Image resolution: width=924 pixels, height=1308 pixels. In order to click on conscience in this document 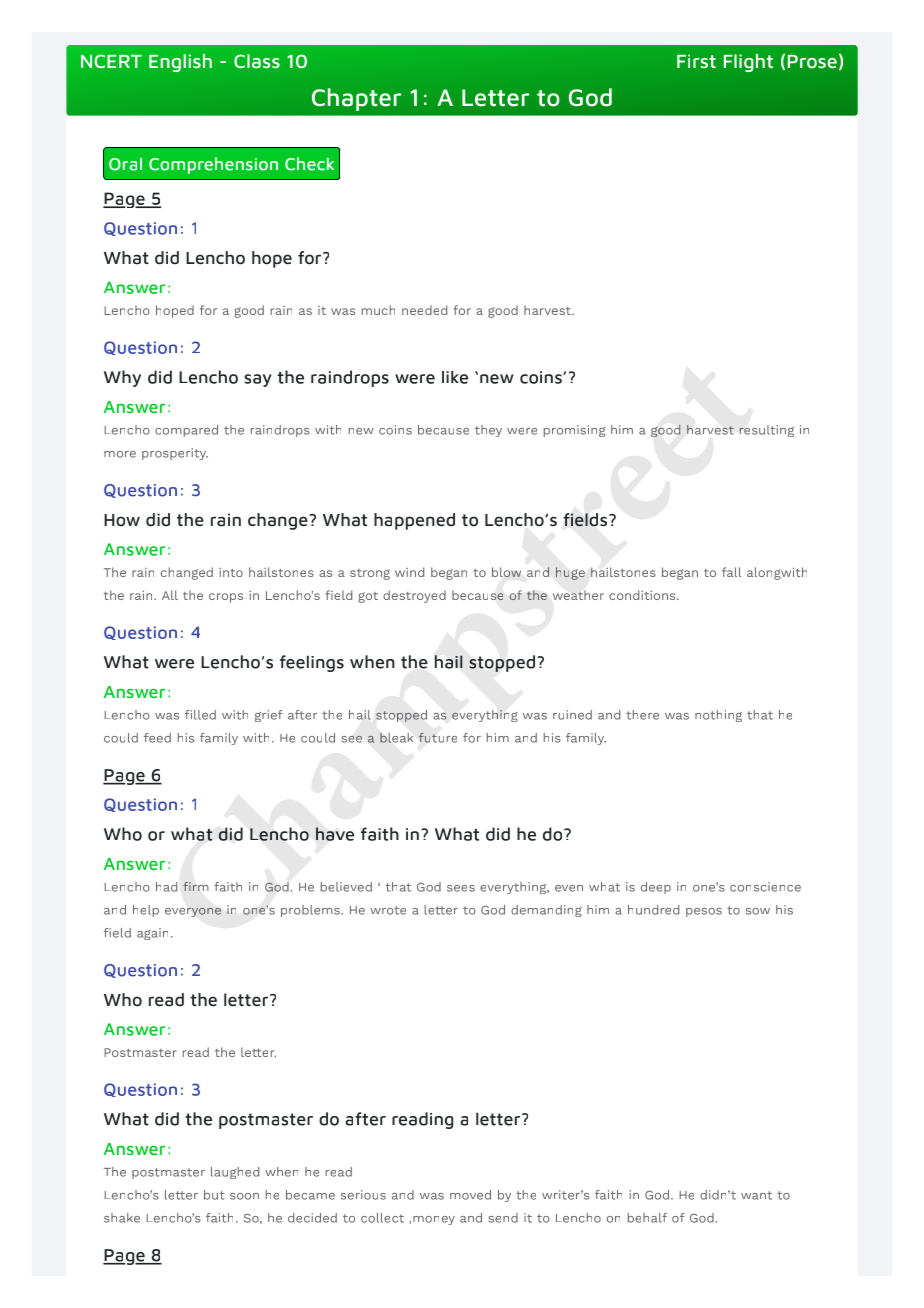, I will do `click(765, 887)`.
